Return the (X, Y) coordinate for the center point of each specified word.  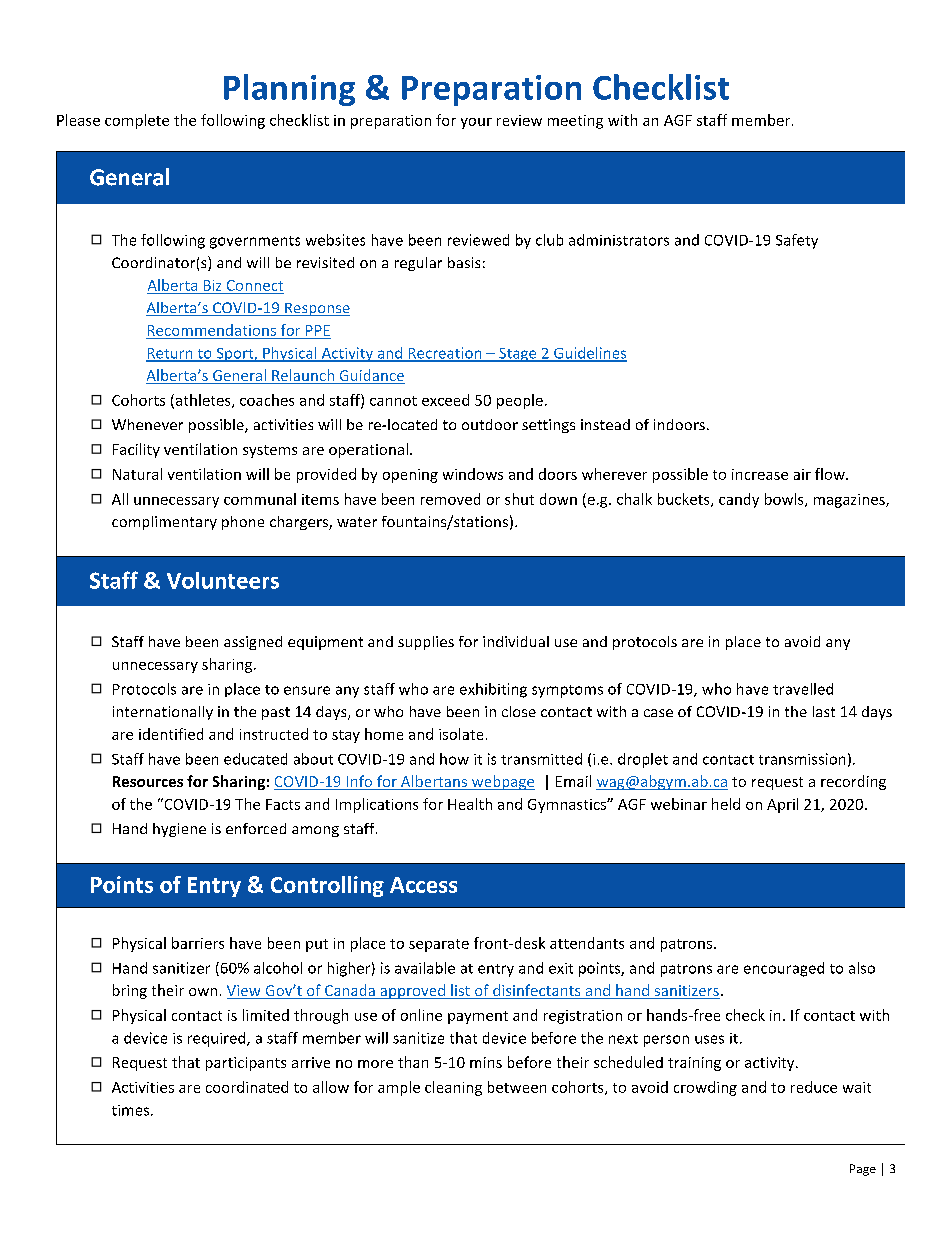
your (476, 123)
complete (137, 121)
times (132, 1110)
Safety (797, 241)
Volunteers (223, 580)
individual (516, 641)
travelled (803, 689)
